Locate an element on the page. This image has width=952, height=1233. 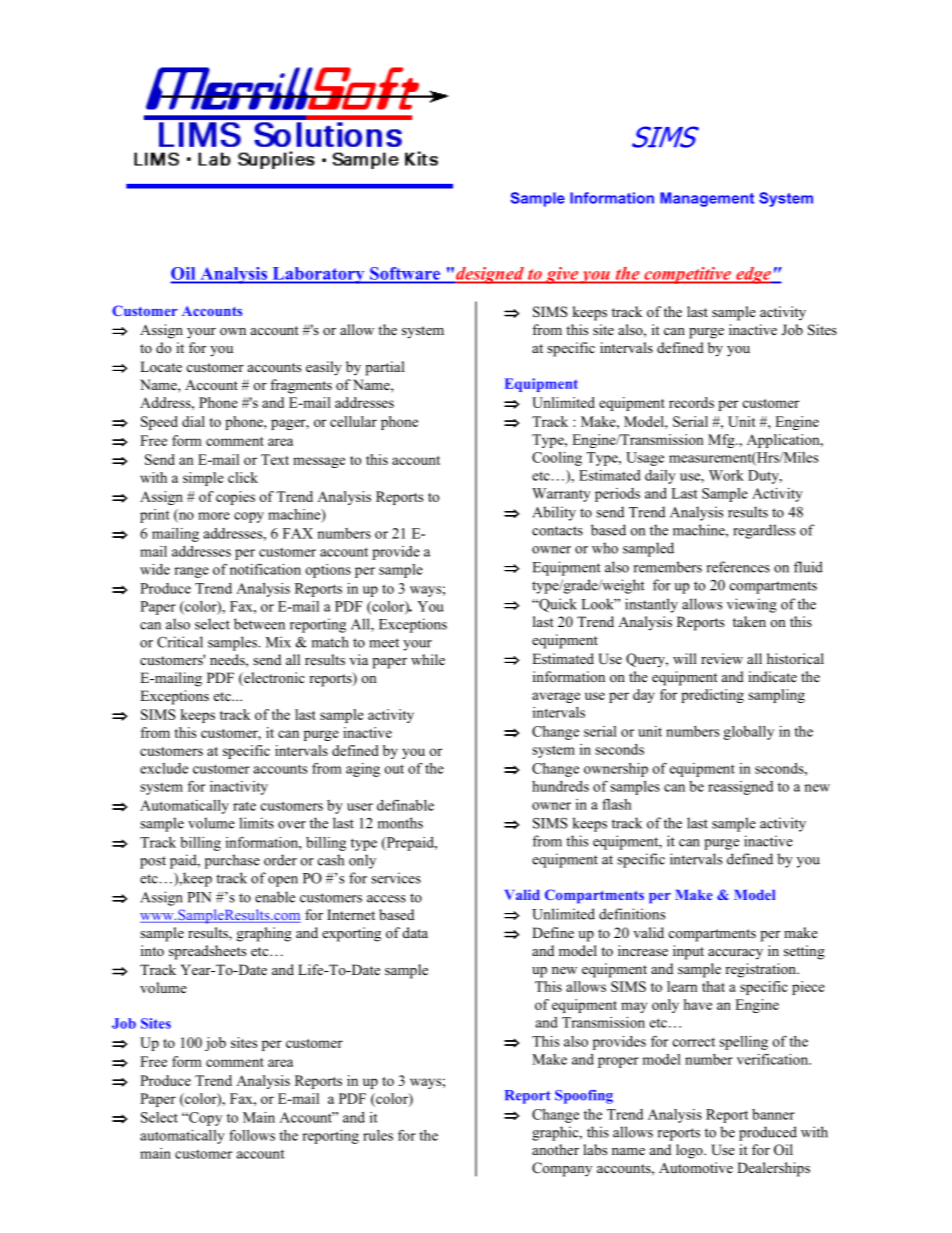
limits is located at coordinates (256, 823).
